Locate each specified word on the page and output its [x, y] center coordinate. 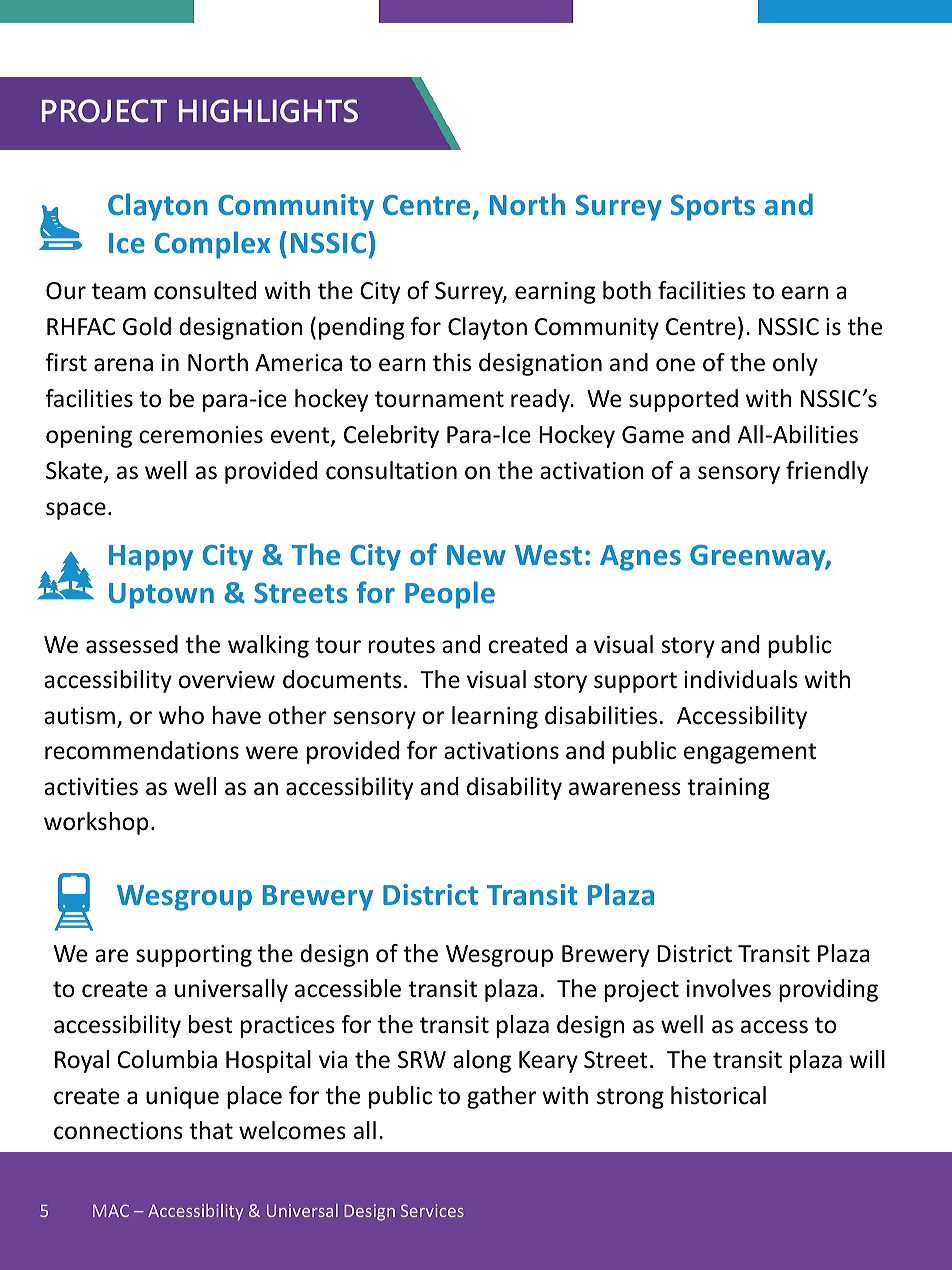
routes [401, 645]
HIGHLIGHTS [268, 111]
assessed [132, 644]
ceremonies [201, 435]
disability [514, 788]
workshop [96, 823]
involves [729, 988]
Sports [713, 207]
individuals [741, 679]
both [627, 290]
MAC [111, 1210]
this [452, 362]
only [795, 364]
